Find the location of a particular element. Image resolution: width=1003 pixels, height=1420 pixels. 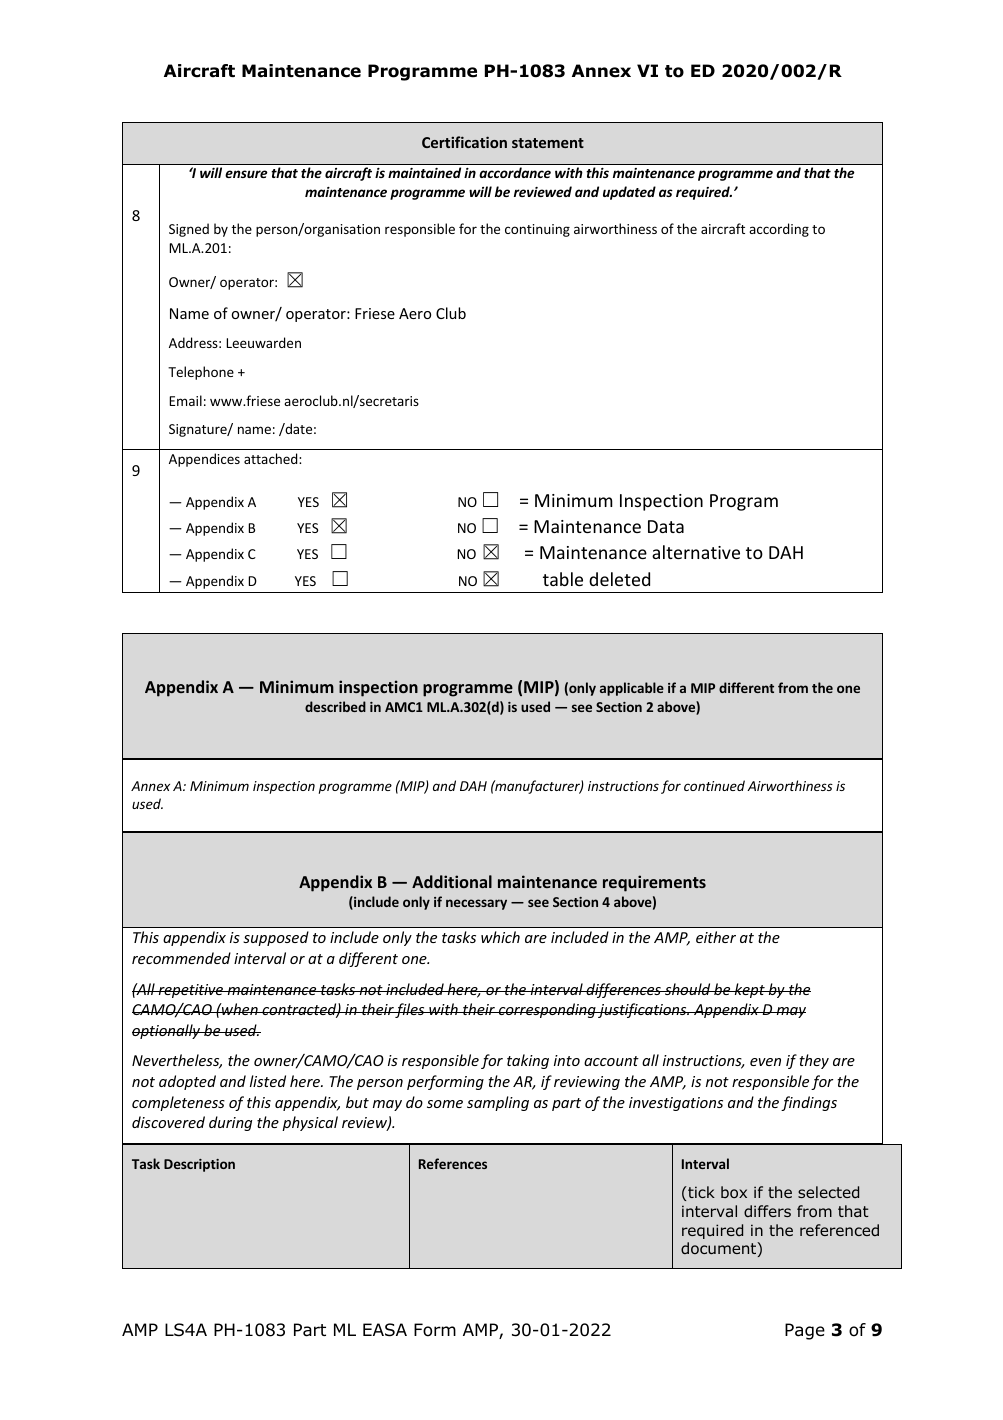

References is located at coordinates (453, 1163).
